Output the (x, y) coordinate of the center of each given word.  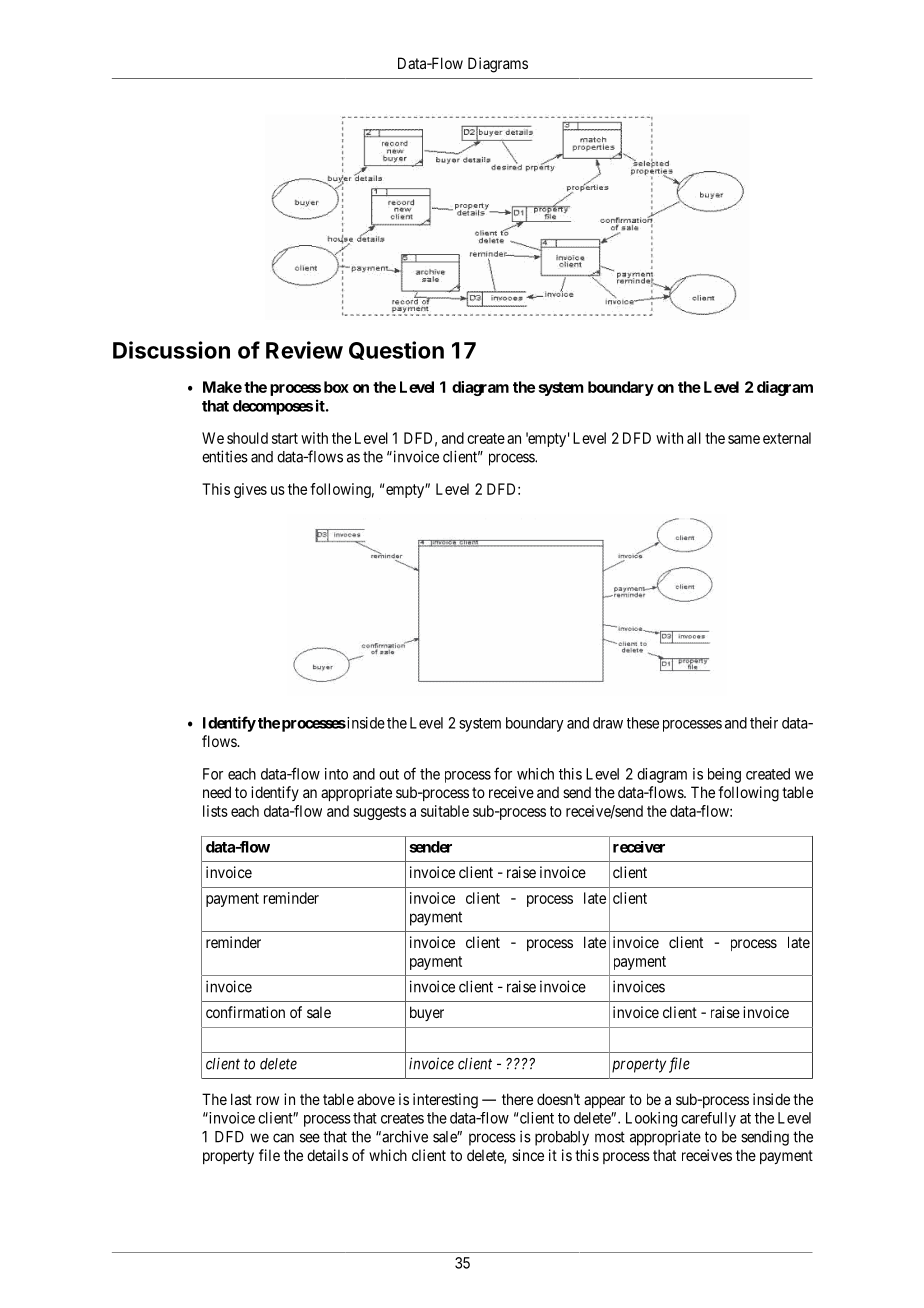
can (283, 1138)
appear (604, 1102)
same (744, 439)
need (217, 792)
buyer (427, 1013)
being (724, 775)
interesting (445, 1101)
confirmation (245, 1012)
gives (250, 490)
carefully (708, 1119)
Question (396, 350)
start (285, 438)
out (389, 774)
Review (304, 350)
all (694, 438)
